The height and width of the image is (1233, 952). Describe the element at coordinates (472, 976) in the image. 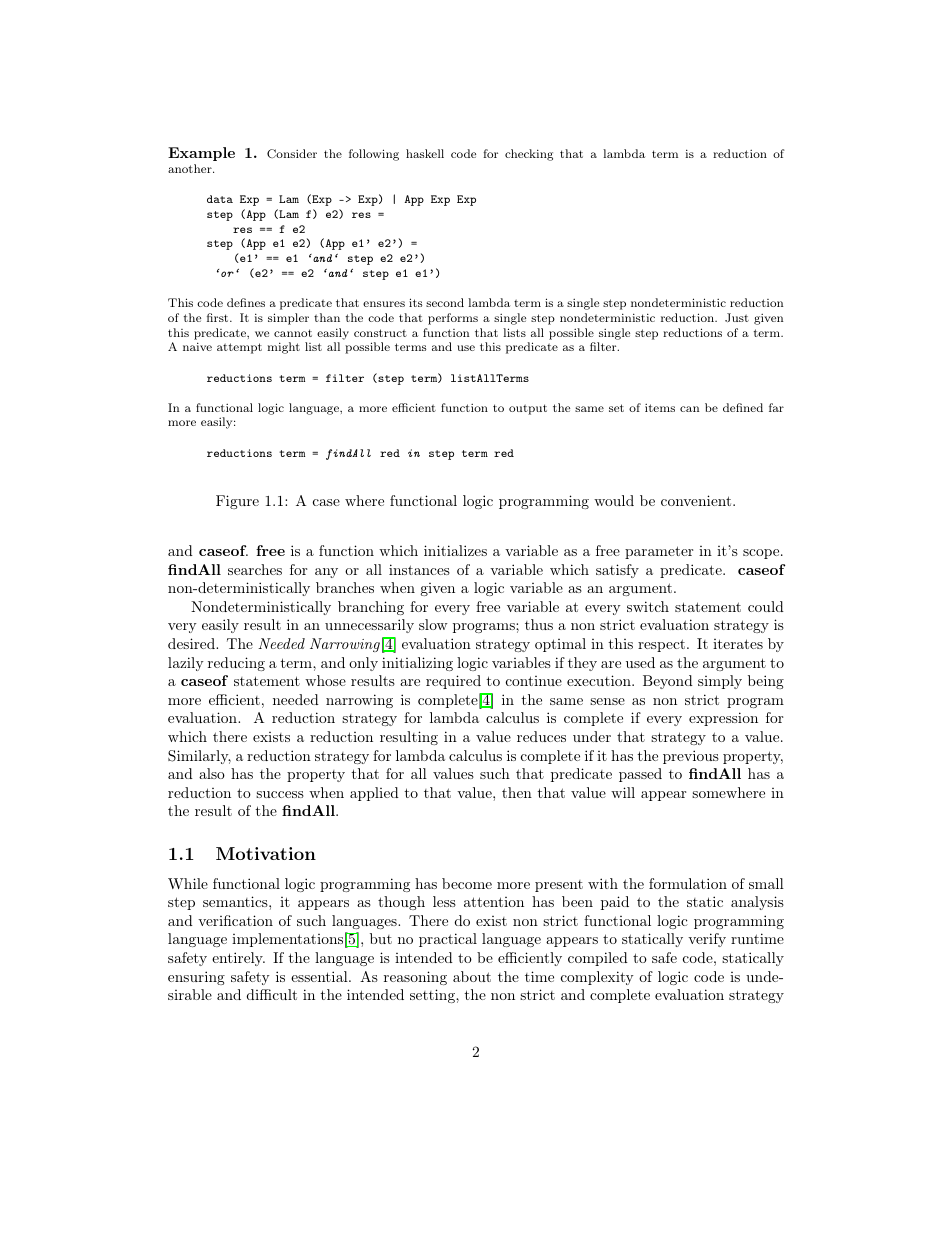

I see `about` at that location.
